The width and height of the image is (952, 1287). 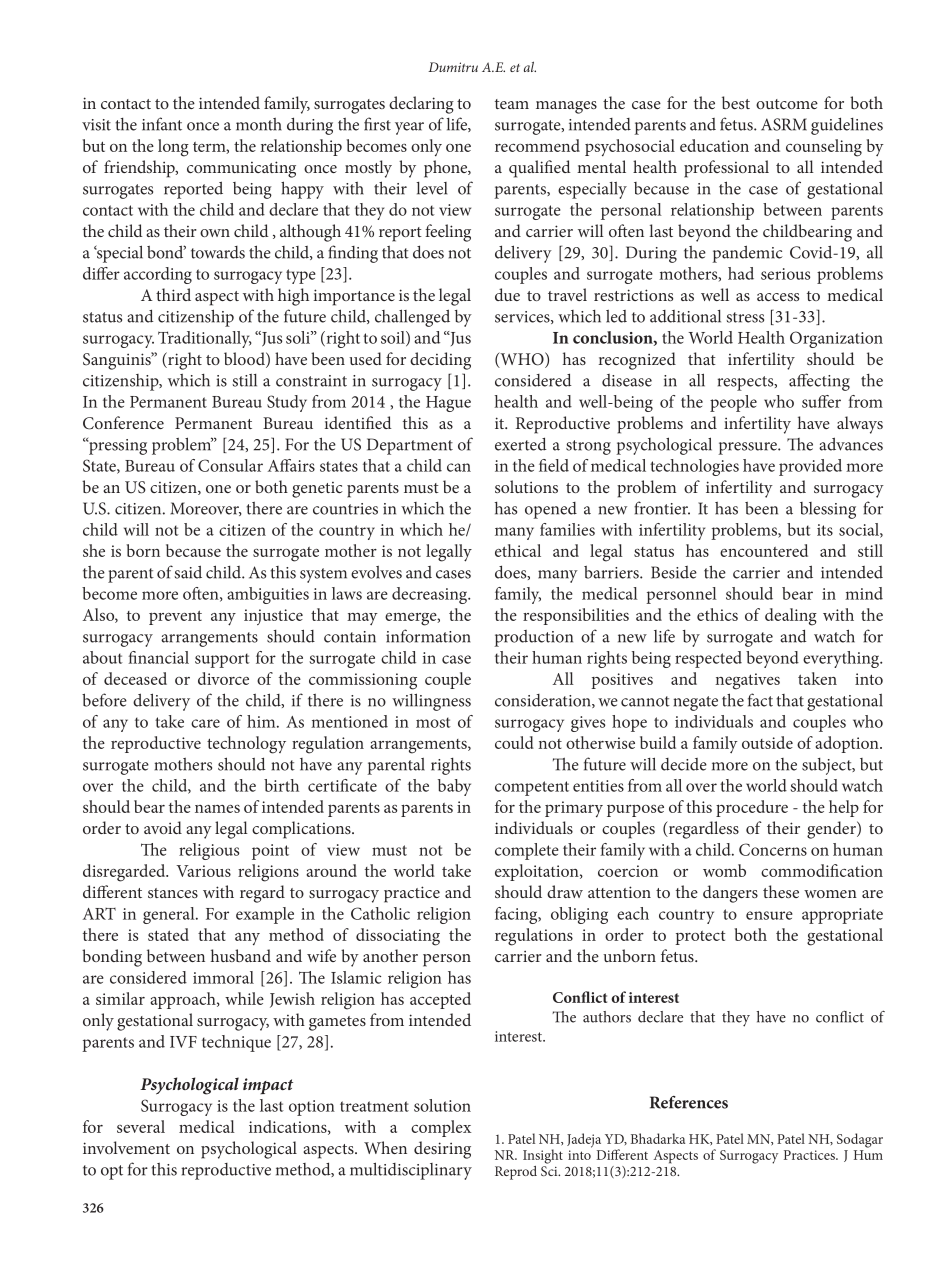 I want to click on these, so click(x=781, y=891).
